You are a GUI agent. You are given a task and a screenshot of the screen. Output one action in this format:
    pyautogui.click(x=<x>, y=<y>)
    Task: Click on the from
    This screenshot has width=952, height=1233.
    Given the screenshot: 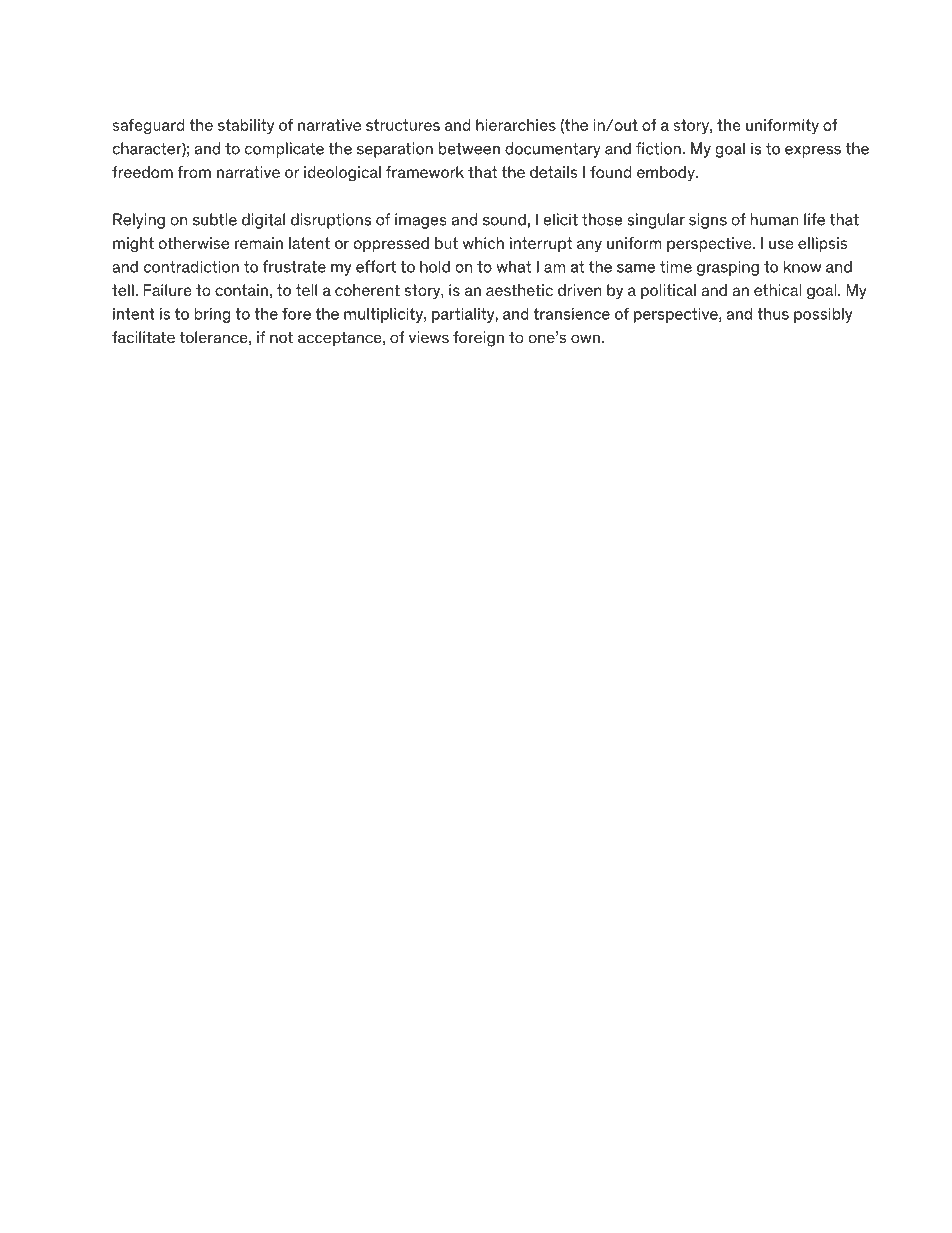 What is the action you would take?
    pyautogui.click(x=194, y=172)
